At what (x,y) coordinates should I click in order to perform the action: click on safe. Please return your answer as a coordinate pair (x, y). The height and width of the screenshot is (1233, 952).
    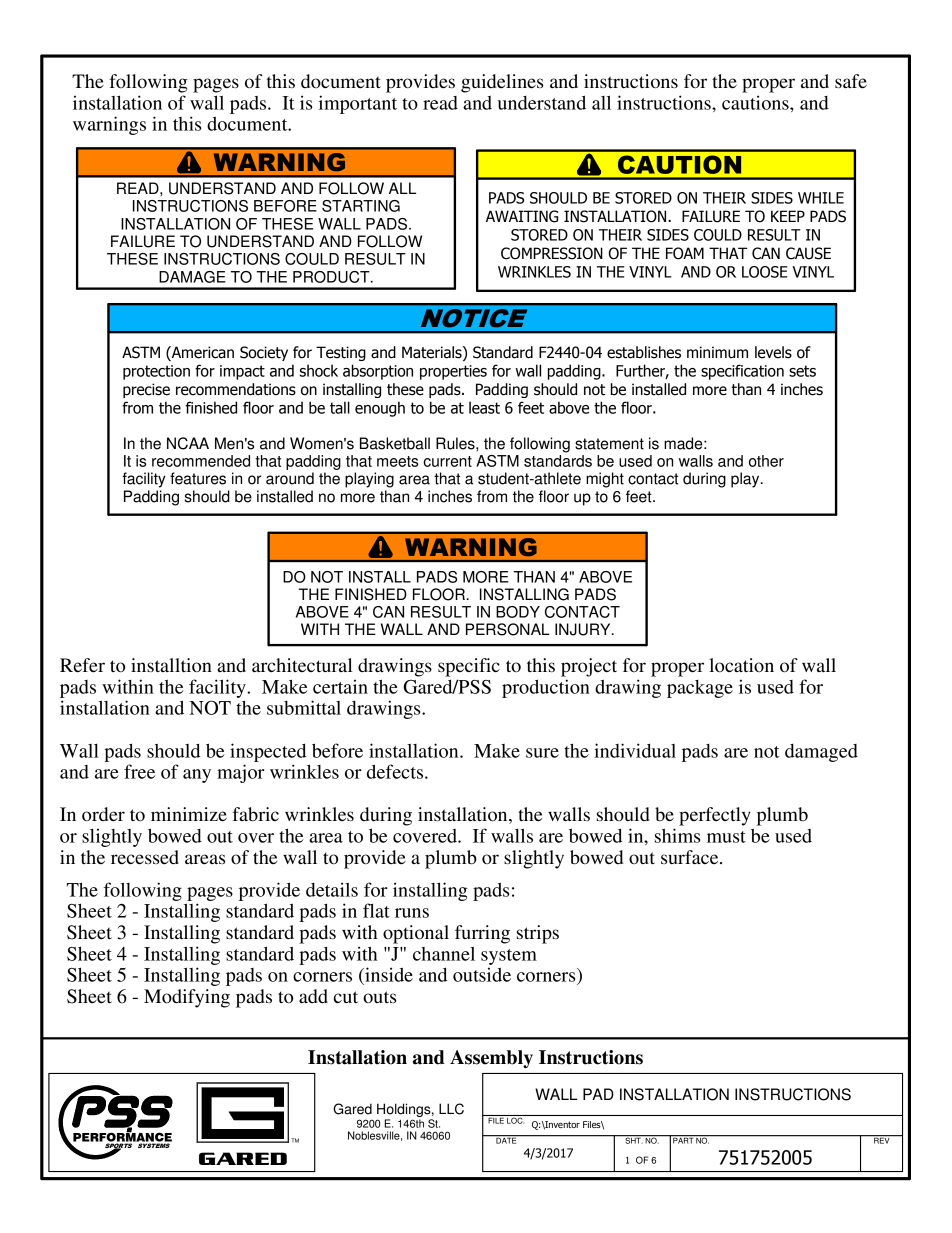
    Looking at the image, I should click on (851, 81).
